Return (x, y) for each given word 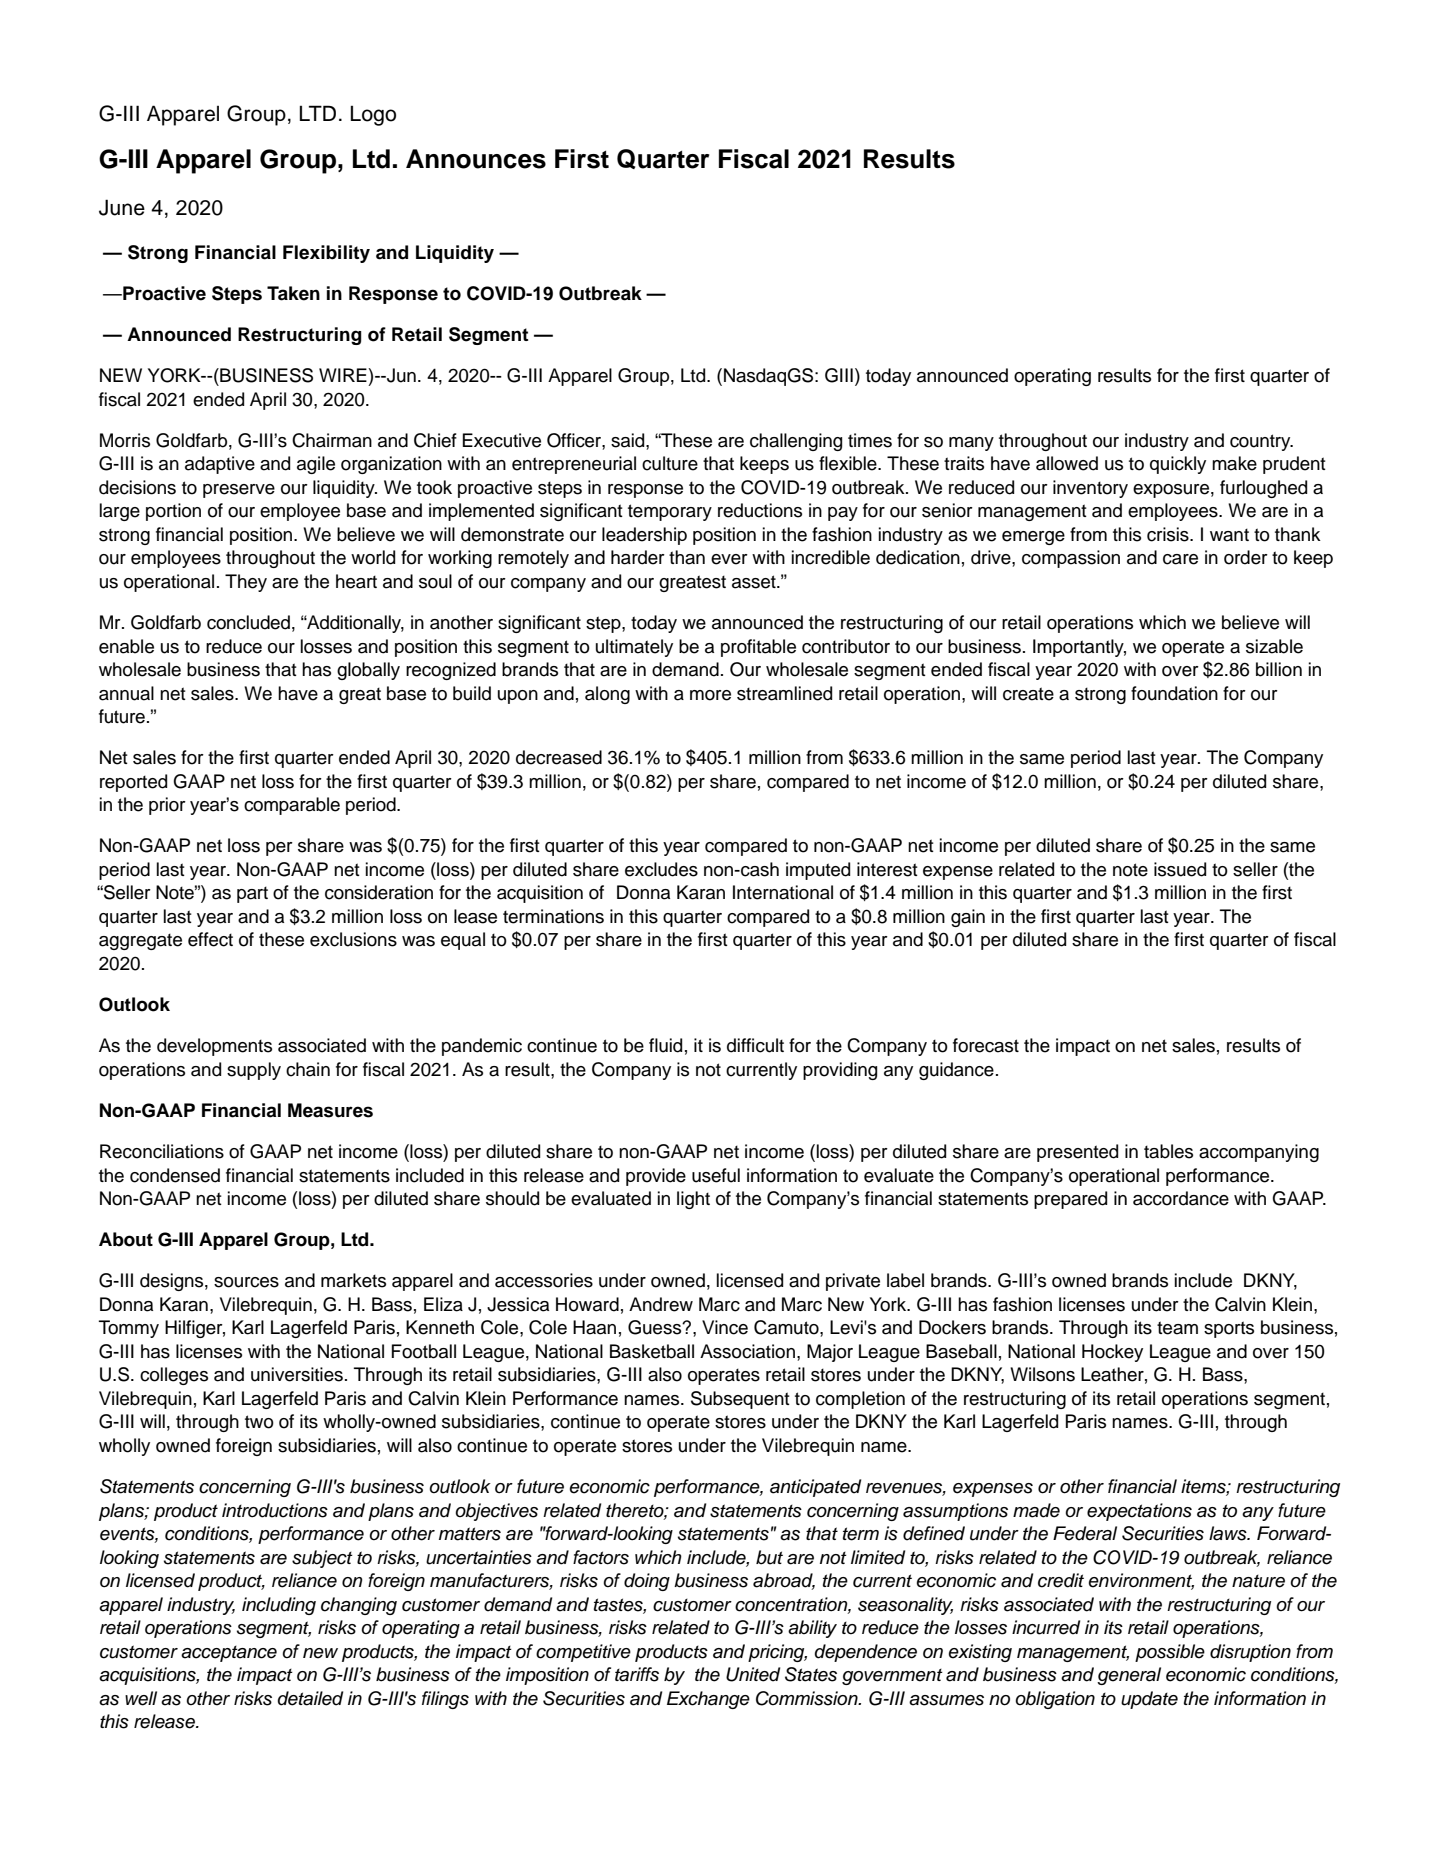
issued (1180, 869)
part (252, 894)
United (753, 1674)
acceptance (229, 1654)
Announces (476, 159)
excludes (661, 869)
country (1261, 442)
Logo (373, 116)
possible (1170, 1653)
